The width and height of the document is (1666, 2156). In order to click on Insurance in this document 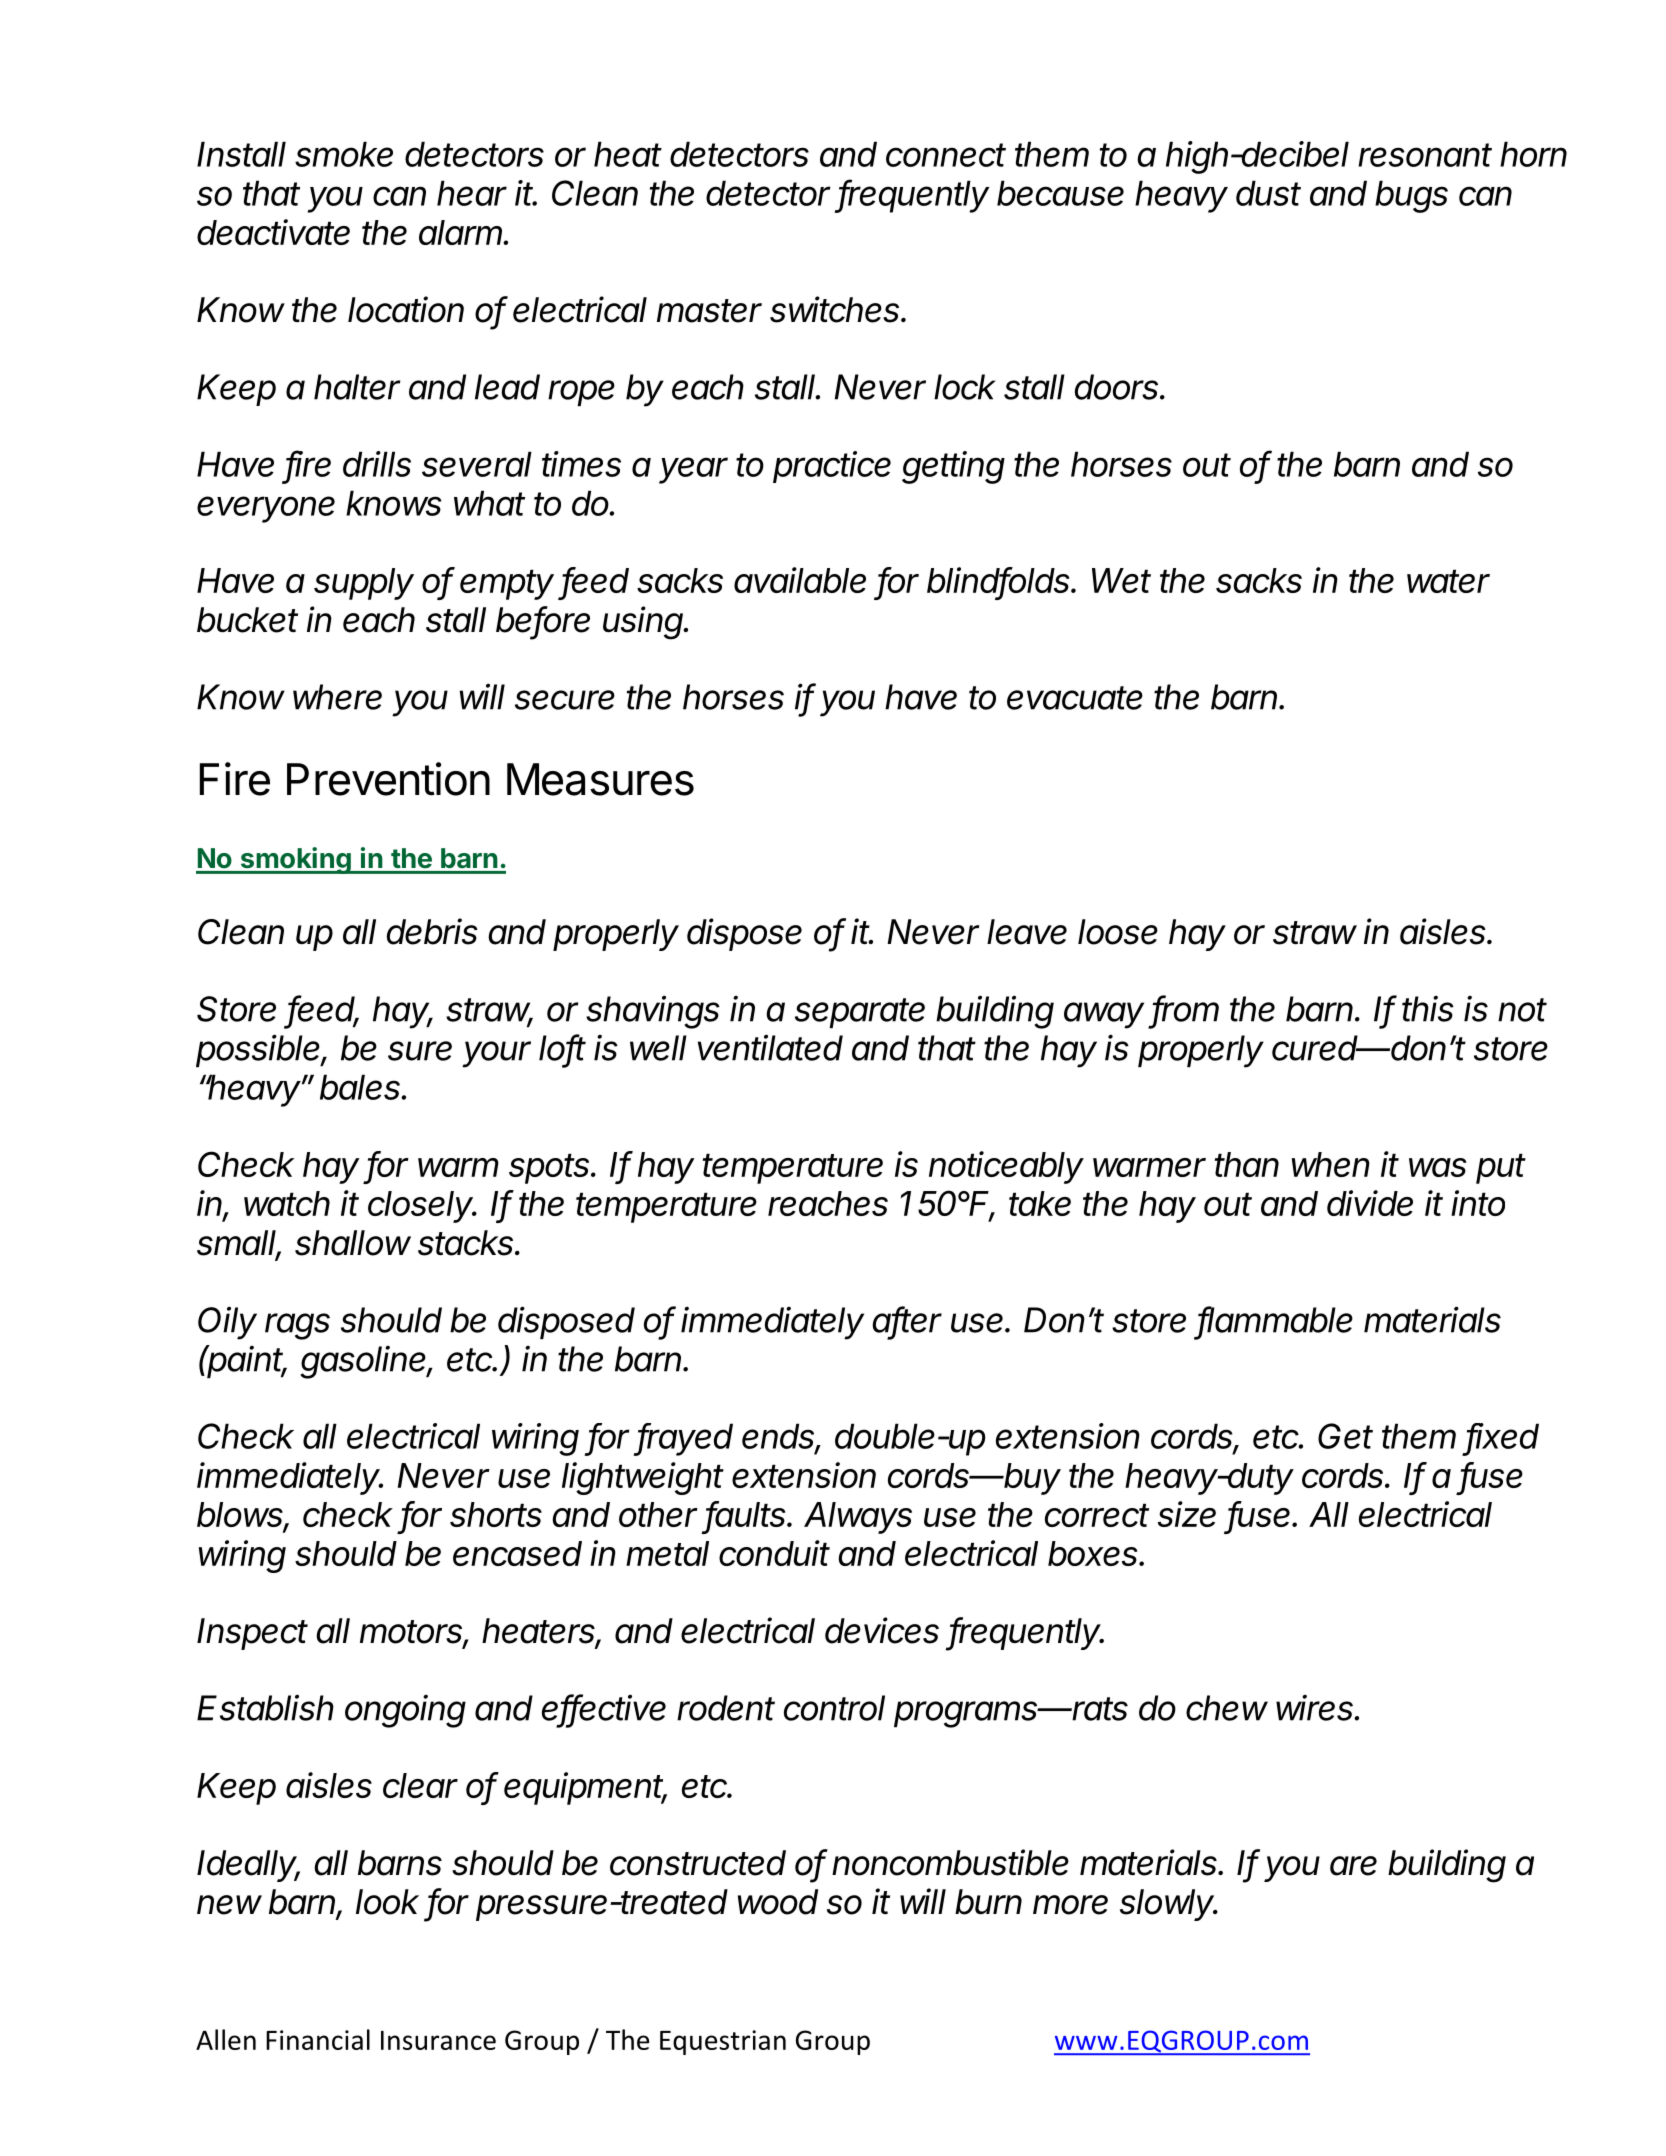, I will do `click(438, 2040)`.
